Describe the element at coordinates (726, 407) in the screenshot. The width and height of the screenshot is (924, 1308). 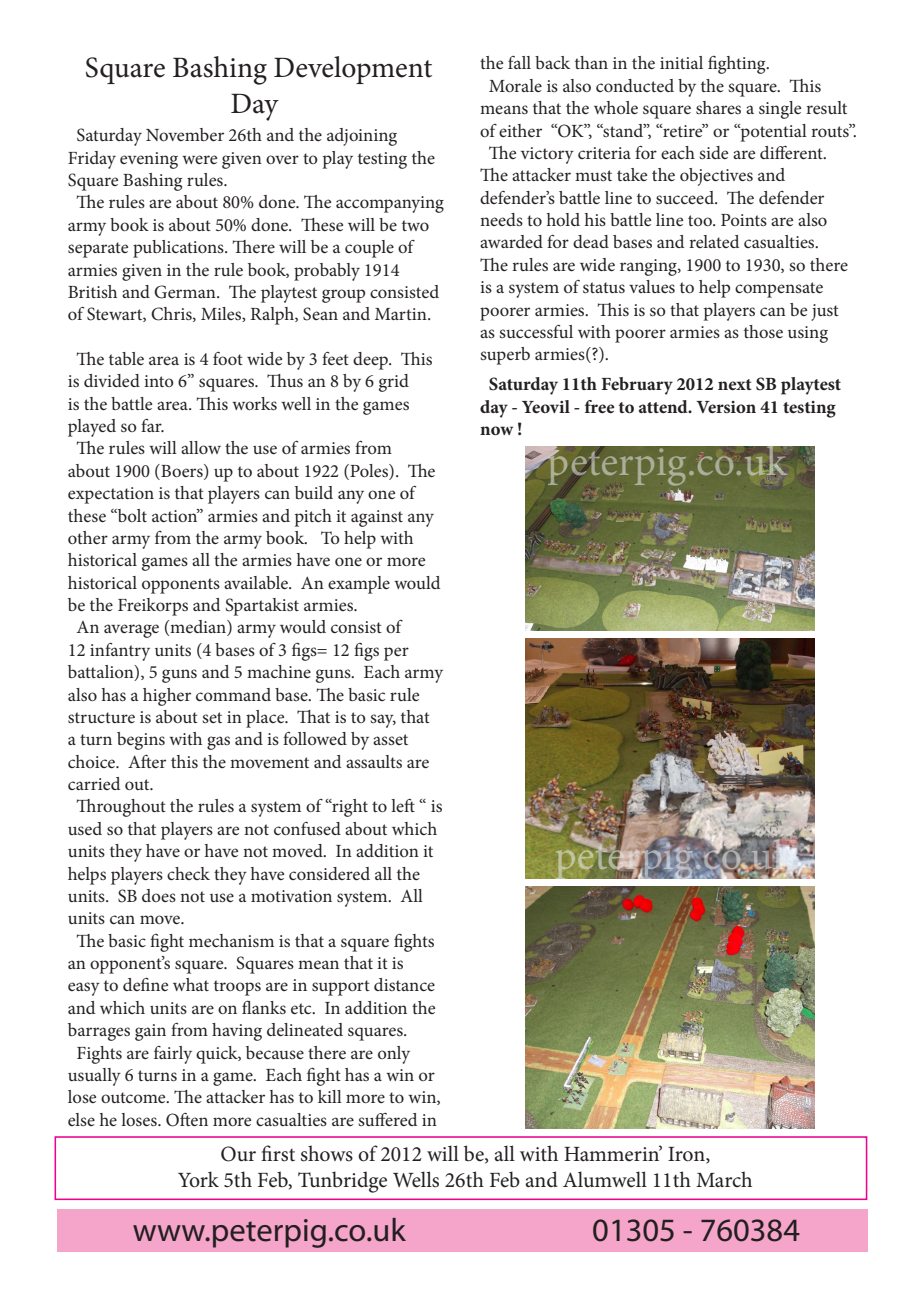
I see `Version` at that location.
